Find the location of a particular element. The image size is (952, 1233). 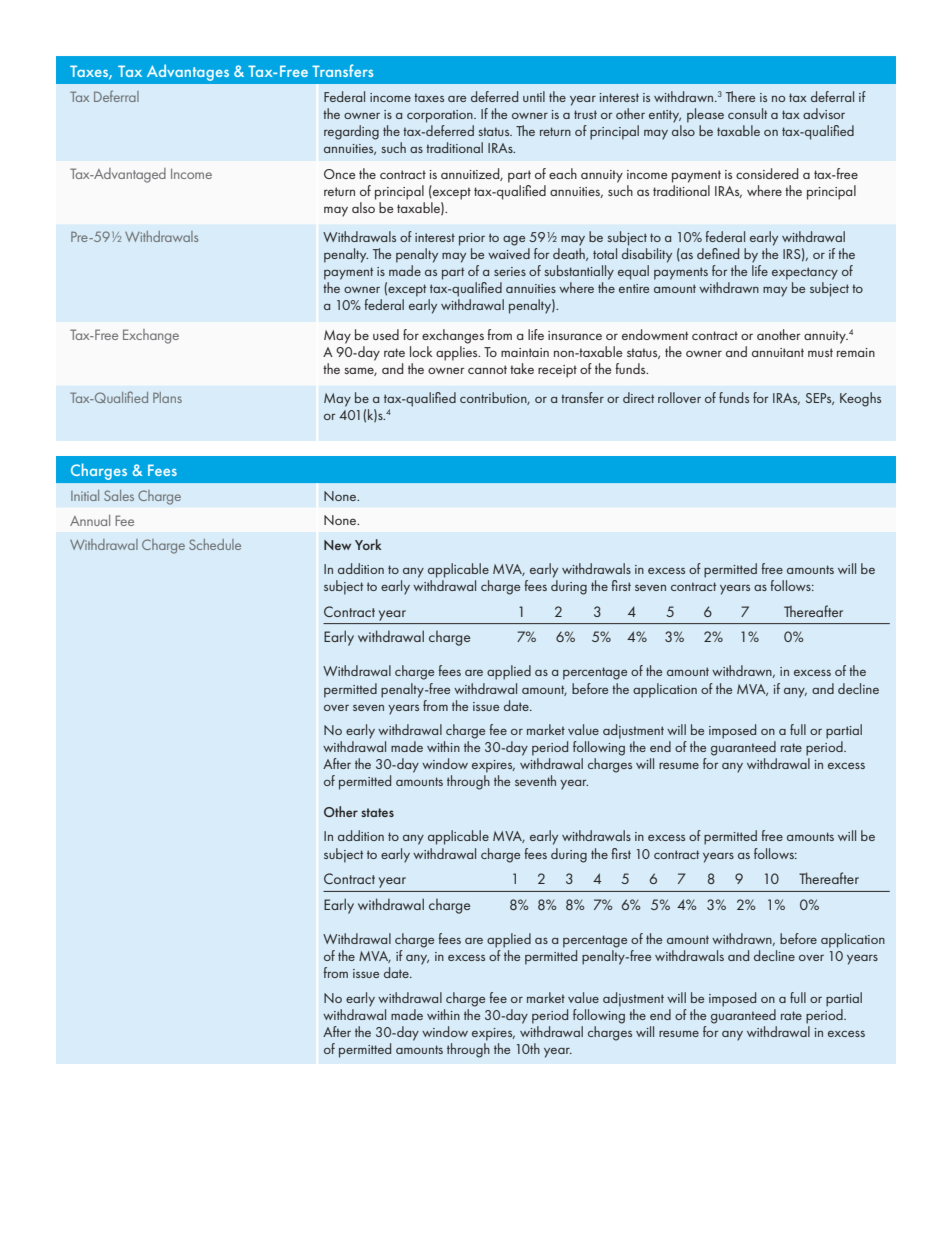

Advantages is located at coordinates (188, 72).
